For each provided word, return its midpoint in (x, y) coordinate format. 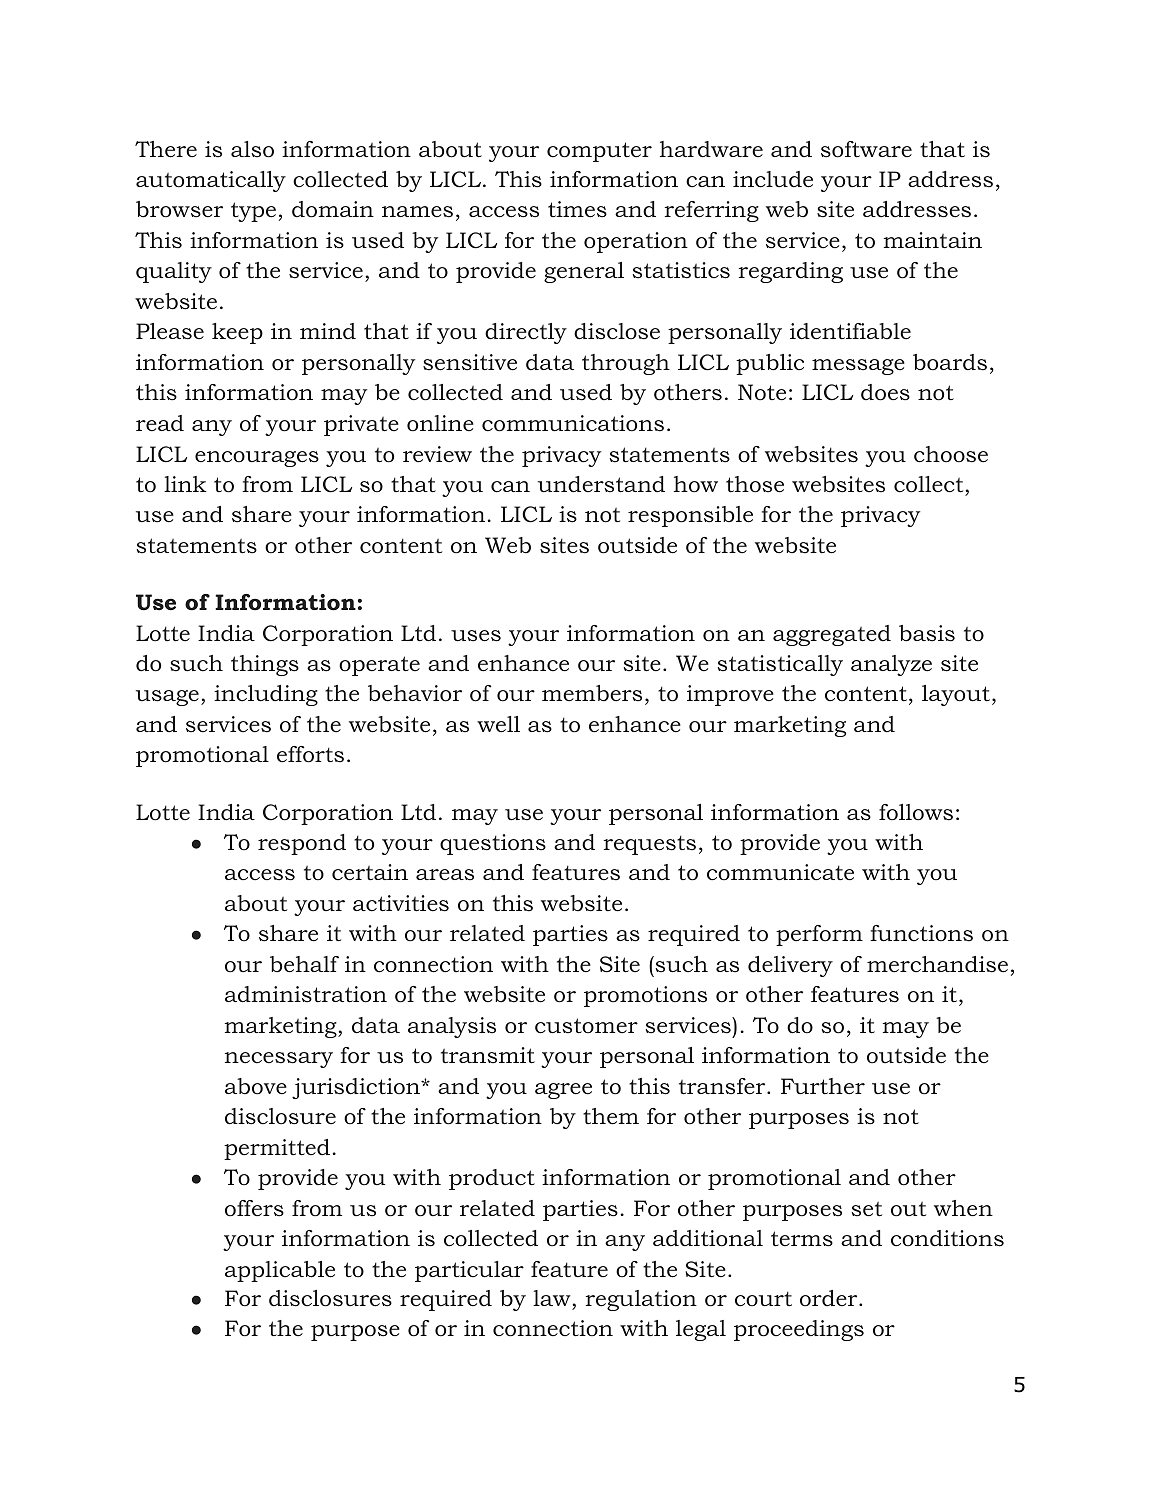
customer (586, 1026)
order (830, 1298)
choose (951, 454)
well (498, 724)
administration (306, 994)
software (866, 149)
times (577, 209)
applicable (280, 1271)
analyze (891, 665)
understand (601, 484)
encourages (257, 459)
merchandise (937, 964)
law (552, 1298)
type (253, 212)
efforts (310, 754)
